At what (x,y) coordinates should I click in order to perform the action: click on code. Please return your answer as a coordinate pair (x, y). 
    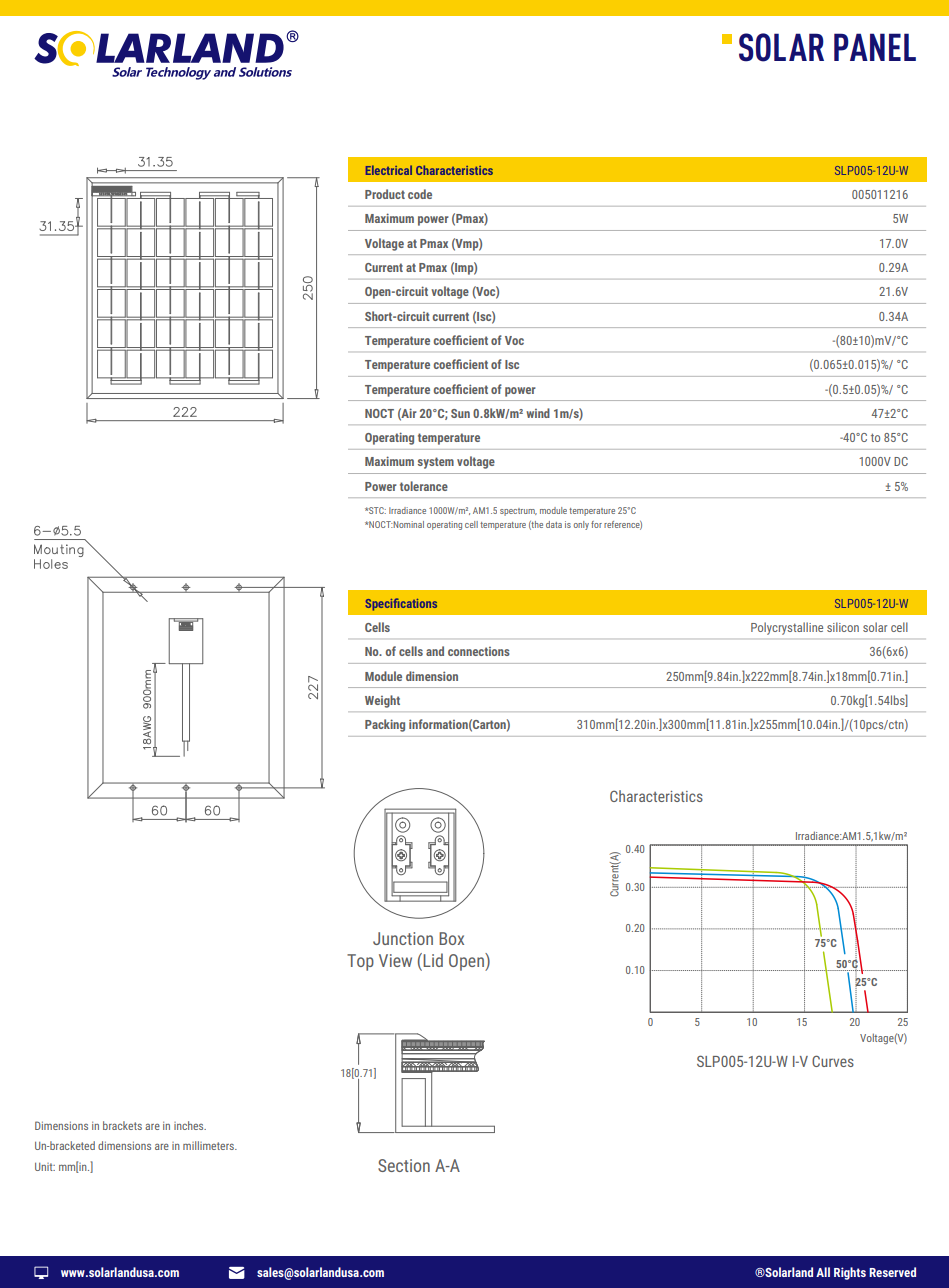
    Looking at the image, I should click on (420, 194).
